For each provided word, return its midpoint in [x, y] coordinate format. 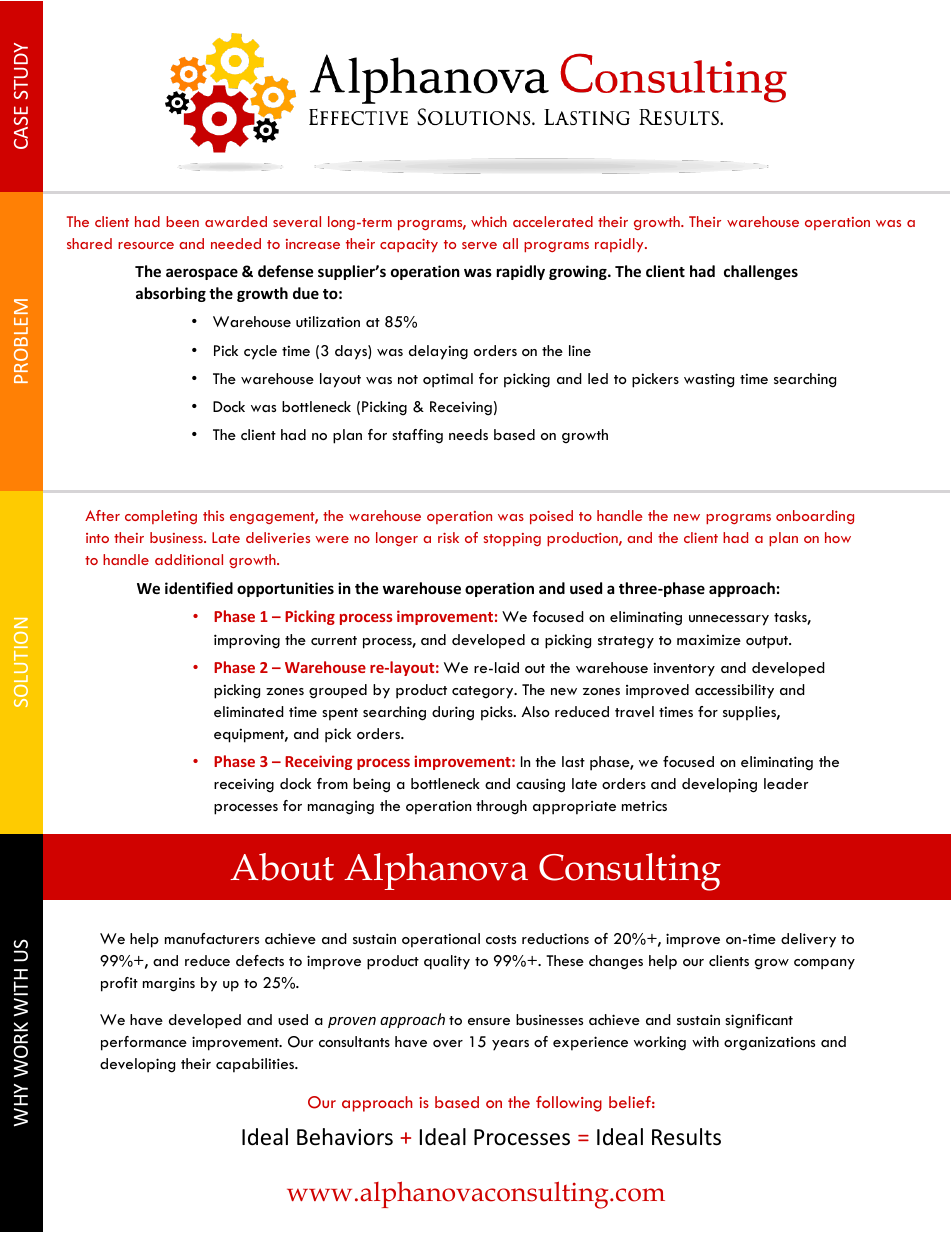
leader [786, 783]
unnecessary [729, 620]
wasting [709, 380]
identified [199, 588]
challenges [761, 272]
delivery [808, 940]
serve [479, 245]
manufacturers [212, 938]
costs [501, 939]
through [501, 807]
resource [146, 245]
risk [448, 537]
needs [468, 434]
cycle [260, 352]
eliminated [249, 711]
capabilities [256, 1065]
